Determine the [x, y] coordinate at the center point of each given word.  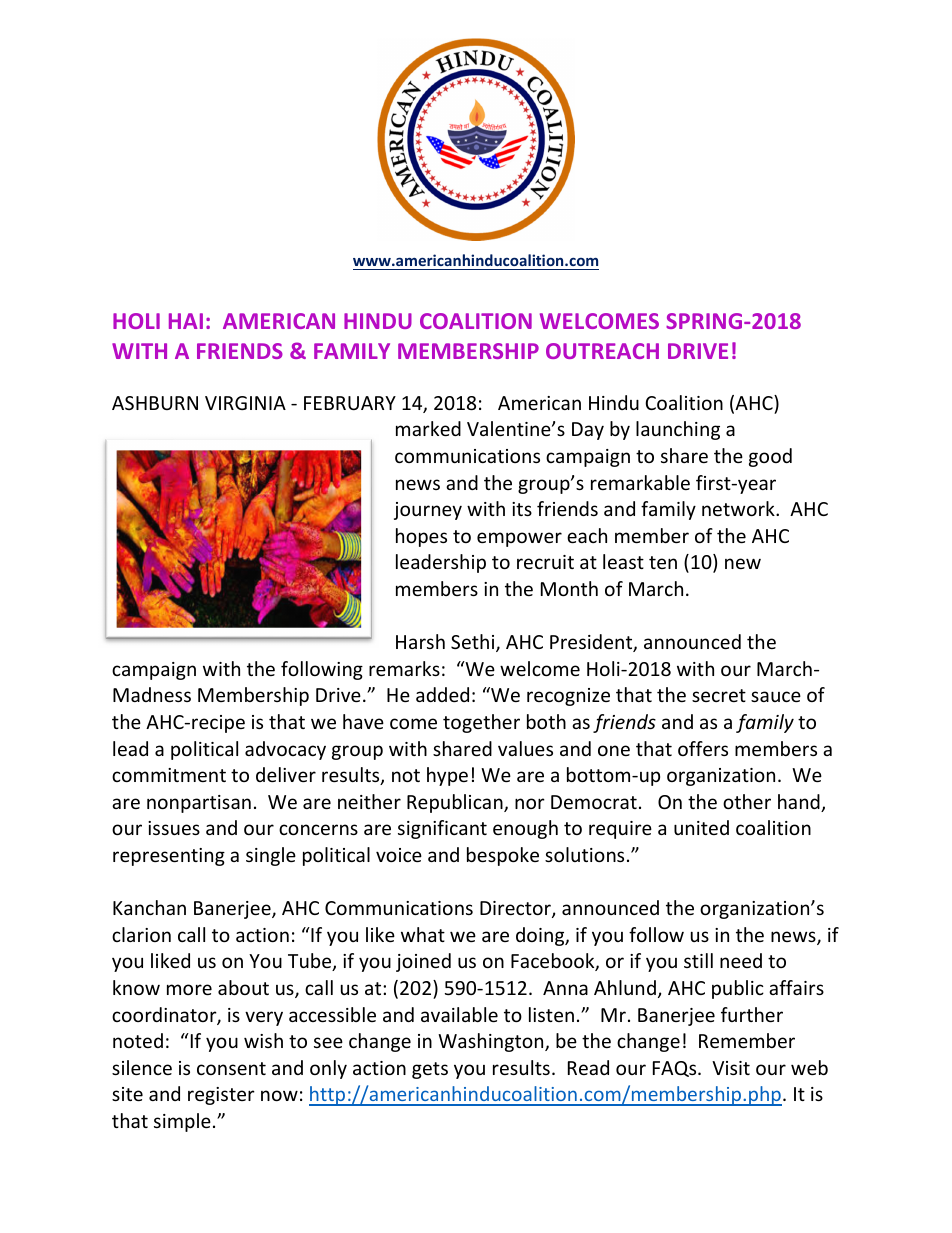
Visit [731, 1068]
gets [430, 1070]
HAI [186, 321]
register [221, 1096]
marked [428, 428]
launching [678, 430]
